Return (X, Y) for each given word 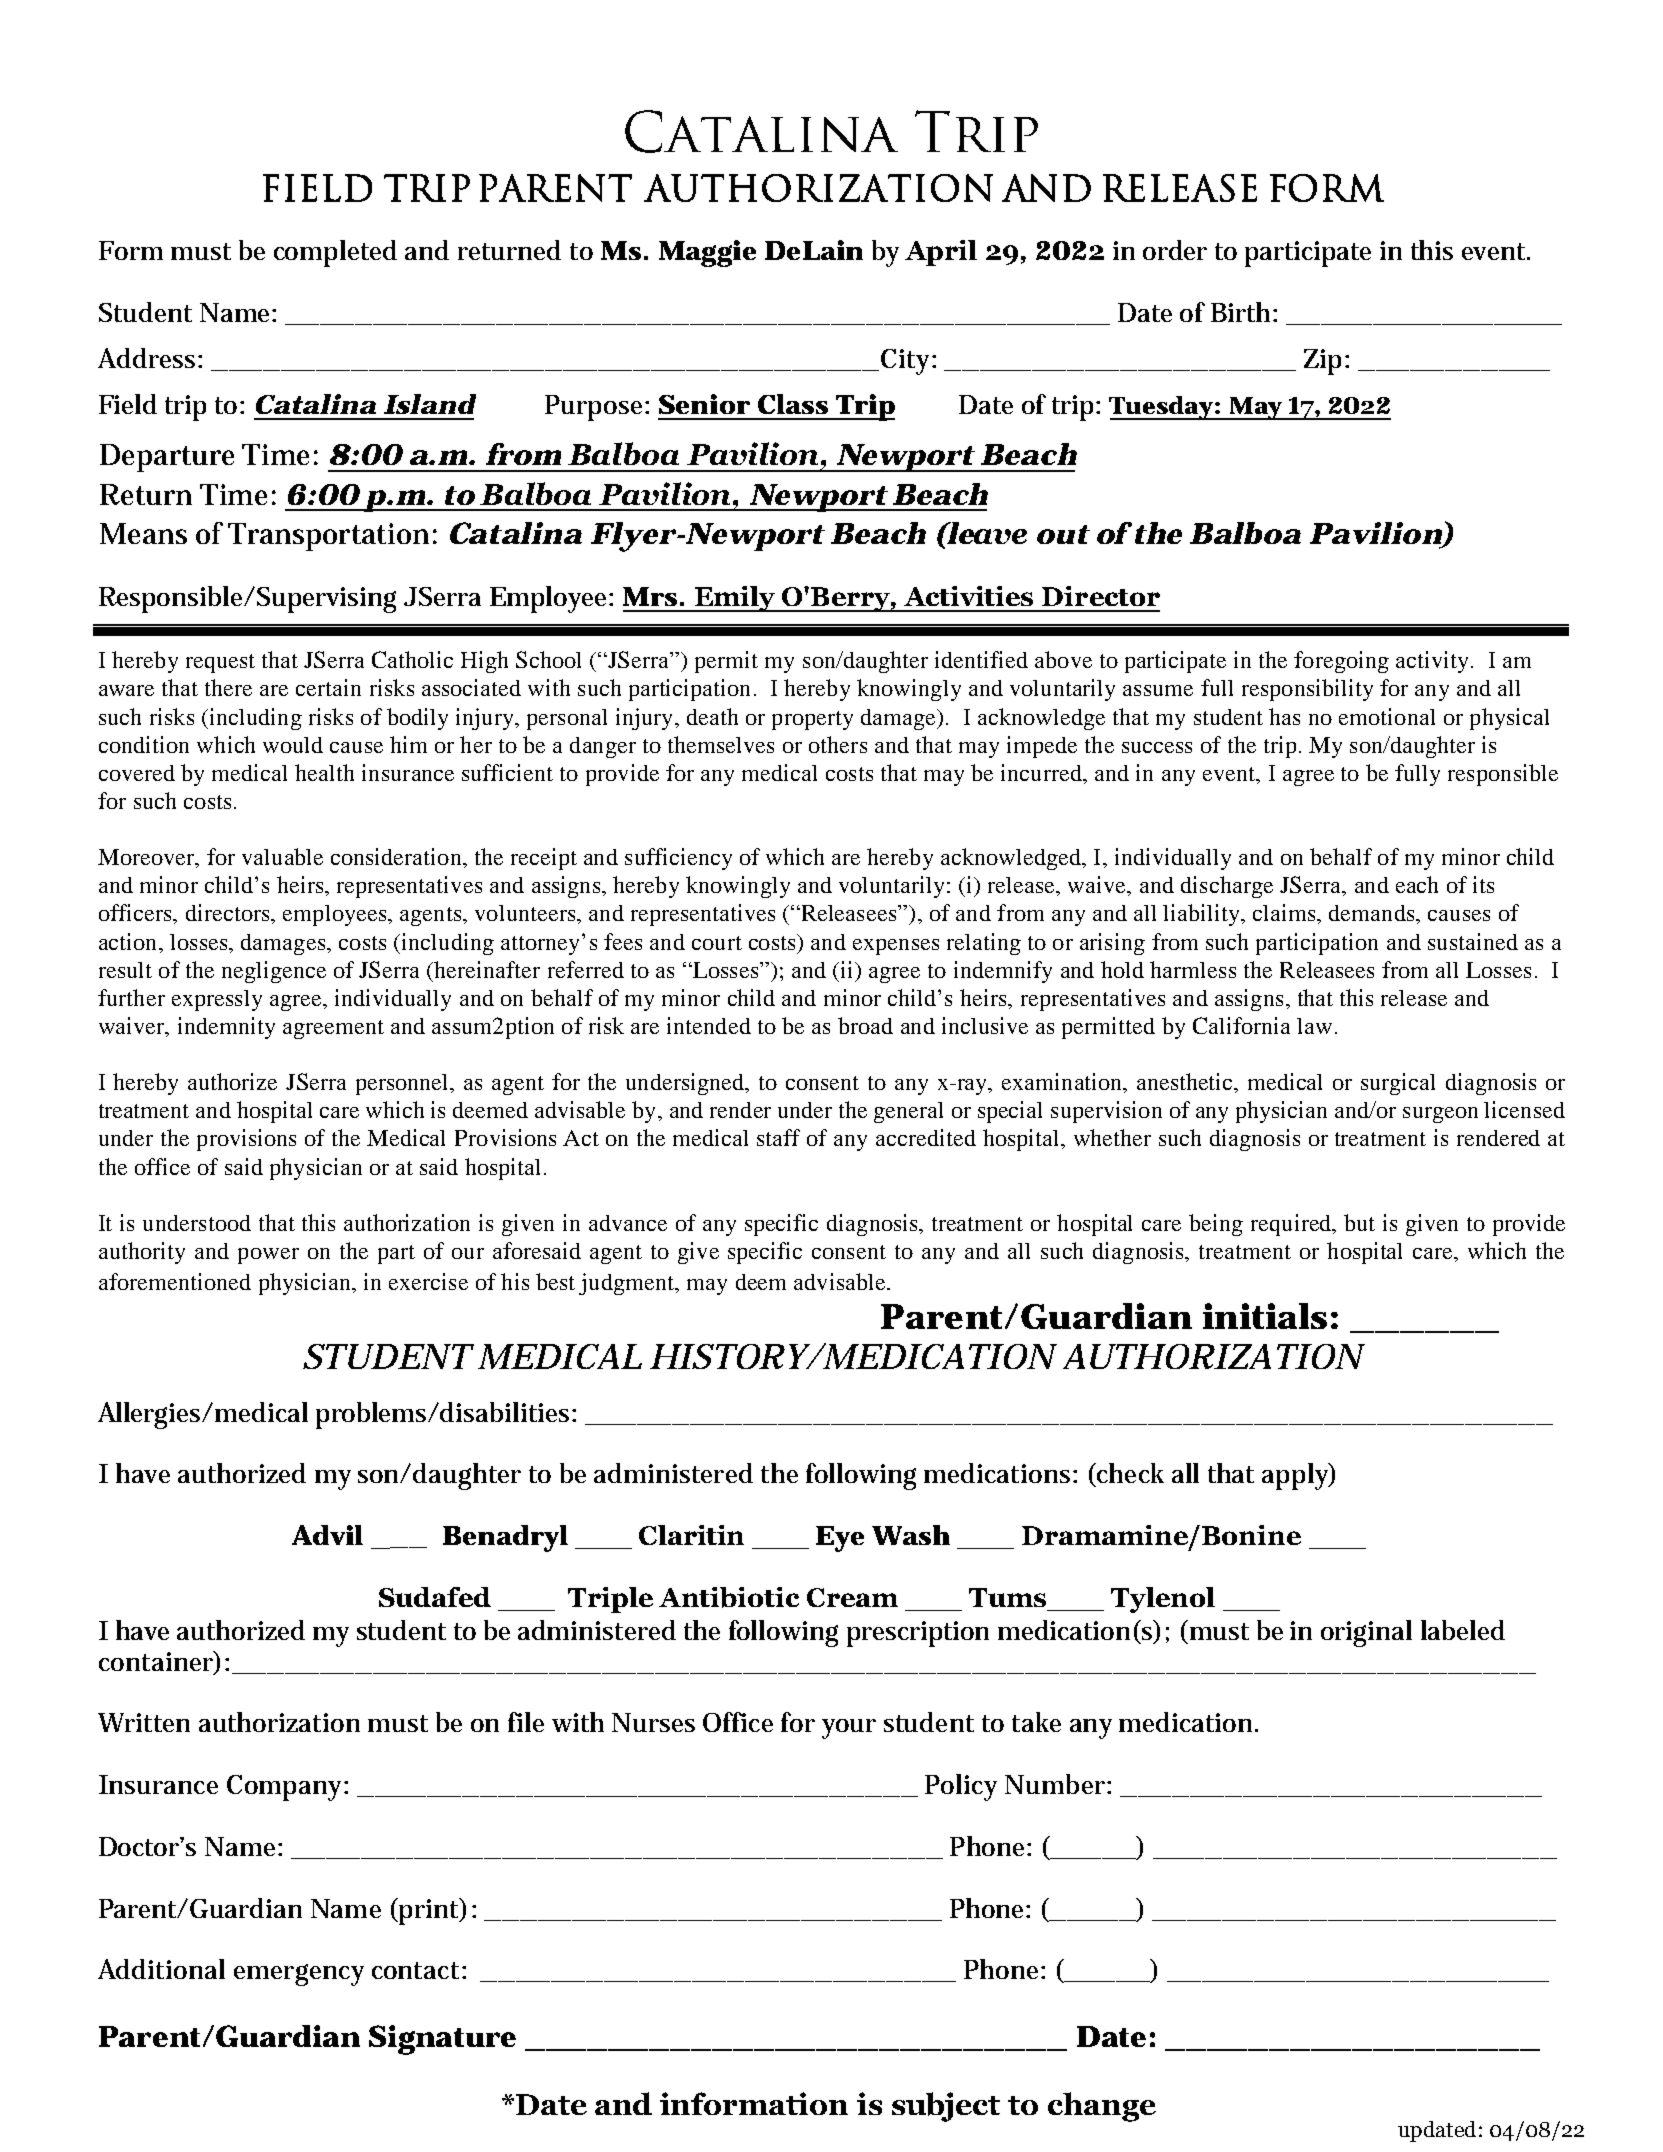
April (941, 253)
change (1102, 2107)
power (268, 1256)
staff (778, 1137)
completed (335, 253)
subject (946, 2107)
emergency (299, 1975)
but (1359, 1222)
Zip (1322, 362)
